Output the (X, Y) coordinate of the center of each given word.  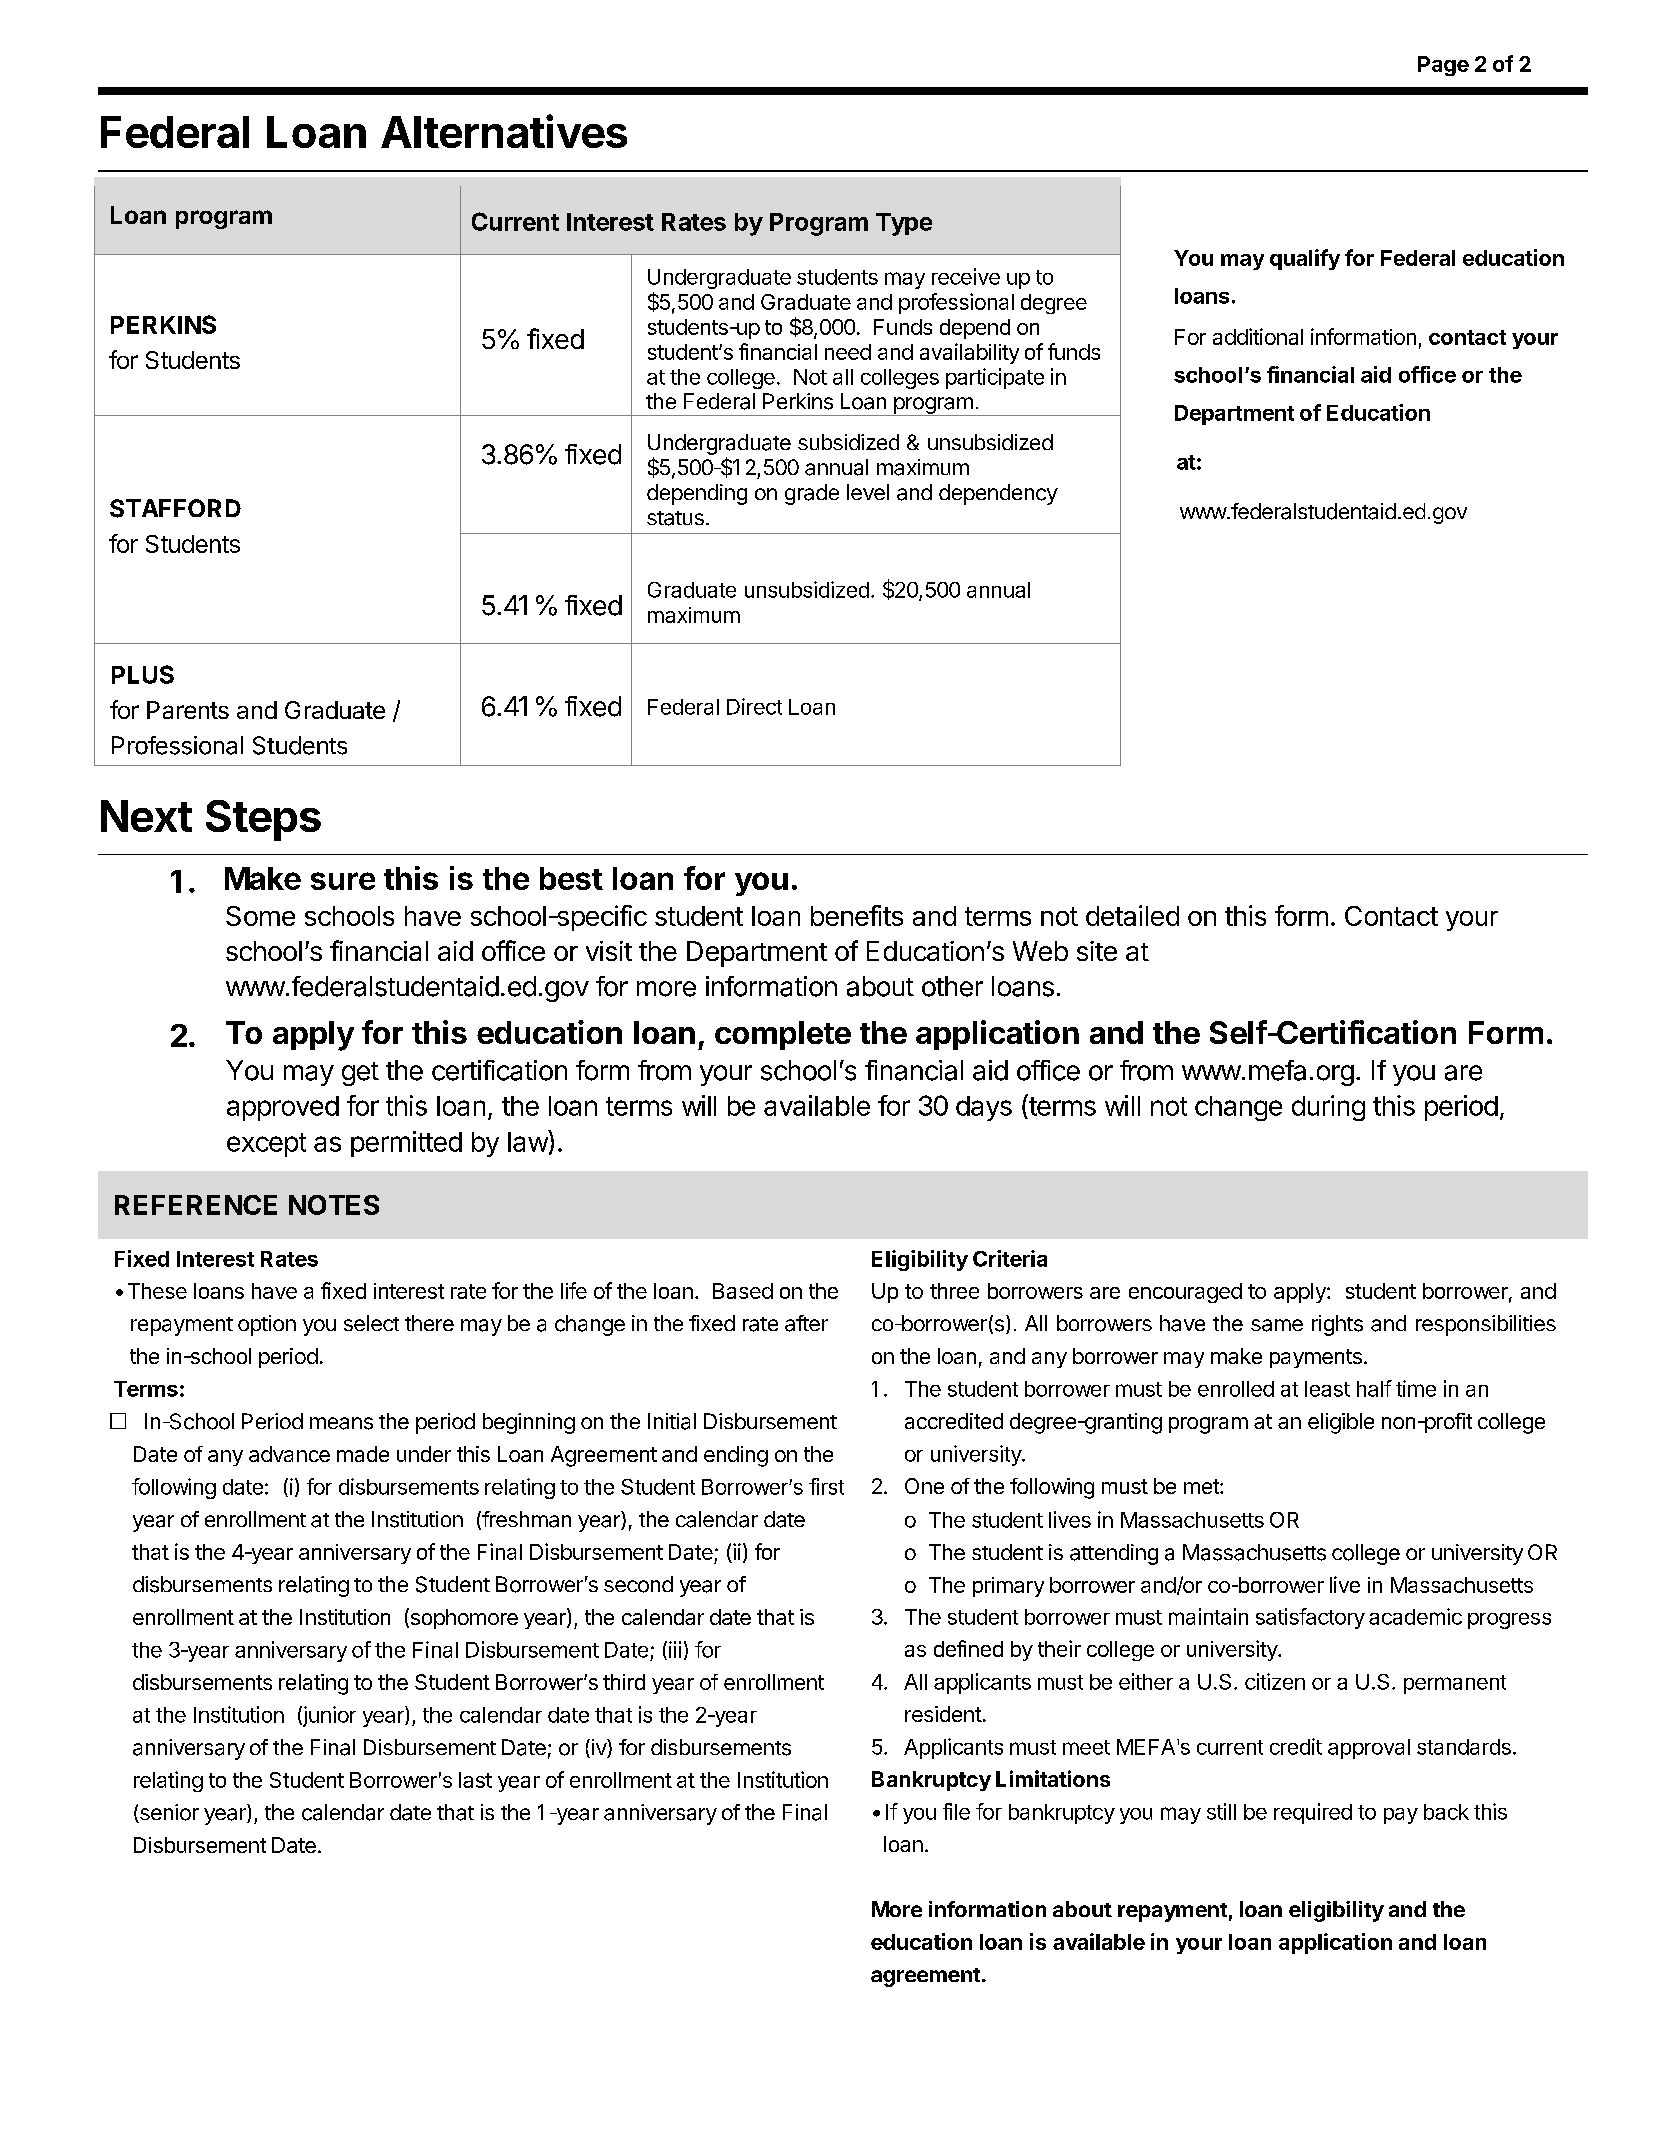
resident (943, 1714)
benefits (857, 915)
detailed (1132, 915)
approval (1369, 1749)
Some (260, 916)
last (475, 1780)
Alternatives (504, 131)
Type (904, 224)
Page (1443, 66)
